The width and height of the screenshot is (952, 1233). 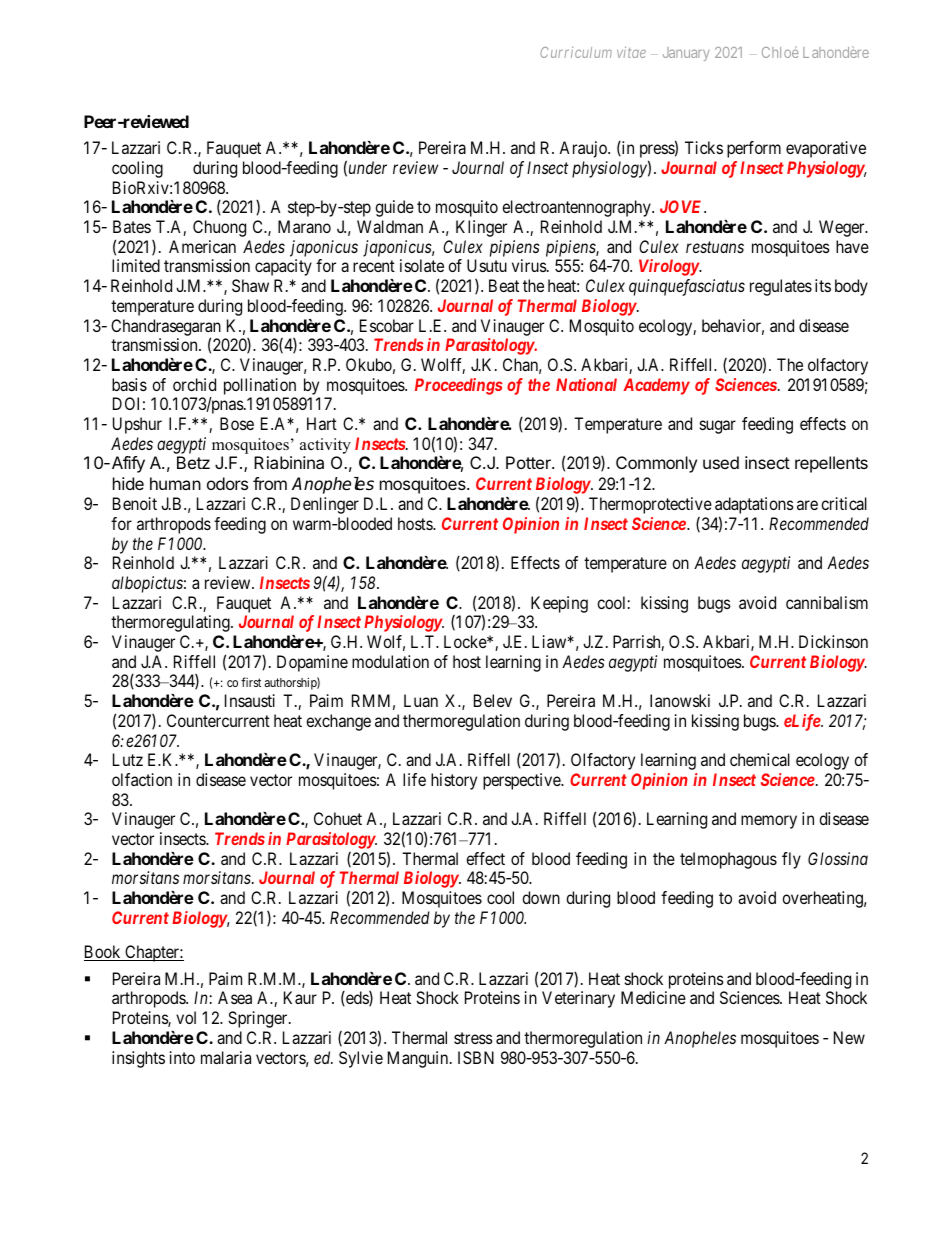 I want to click on human, so click(x=175, y=483).
